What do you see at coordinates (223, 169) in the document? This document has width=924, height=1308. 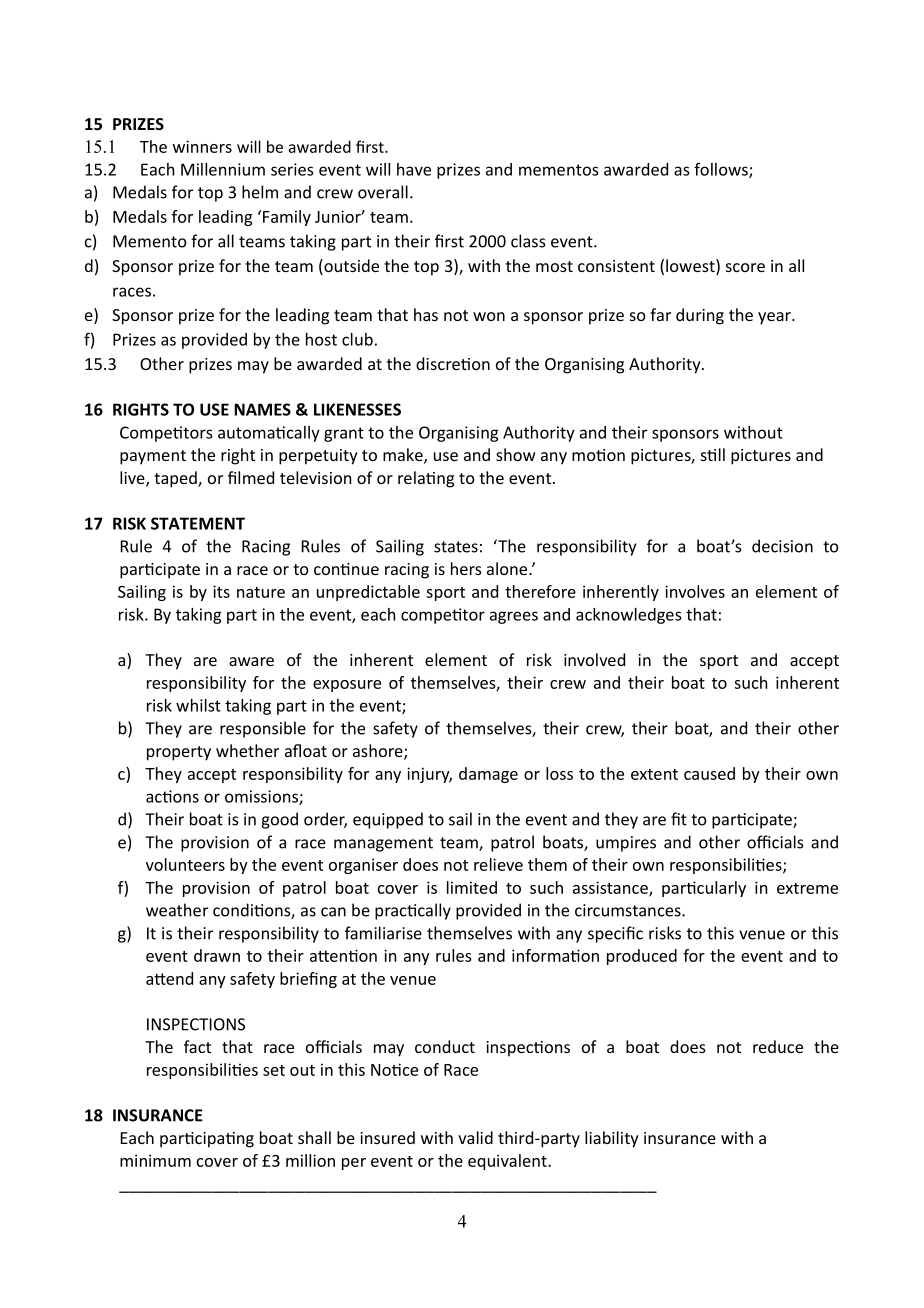 I see `Millennium` at bounding box center [223, 169].
